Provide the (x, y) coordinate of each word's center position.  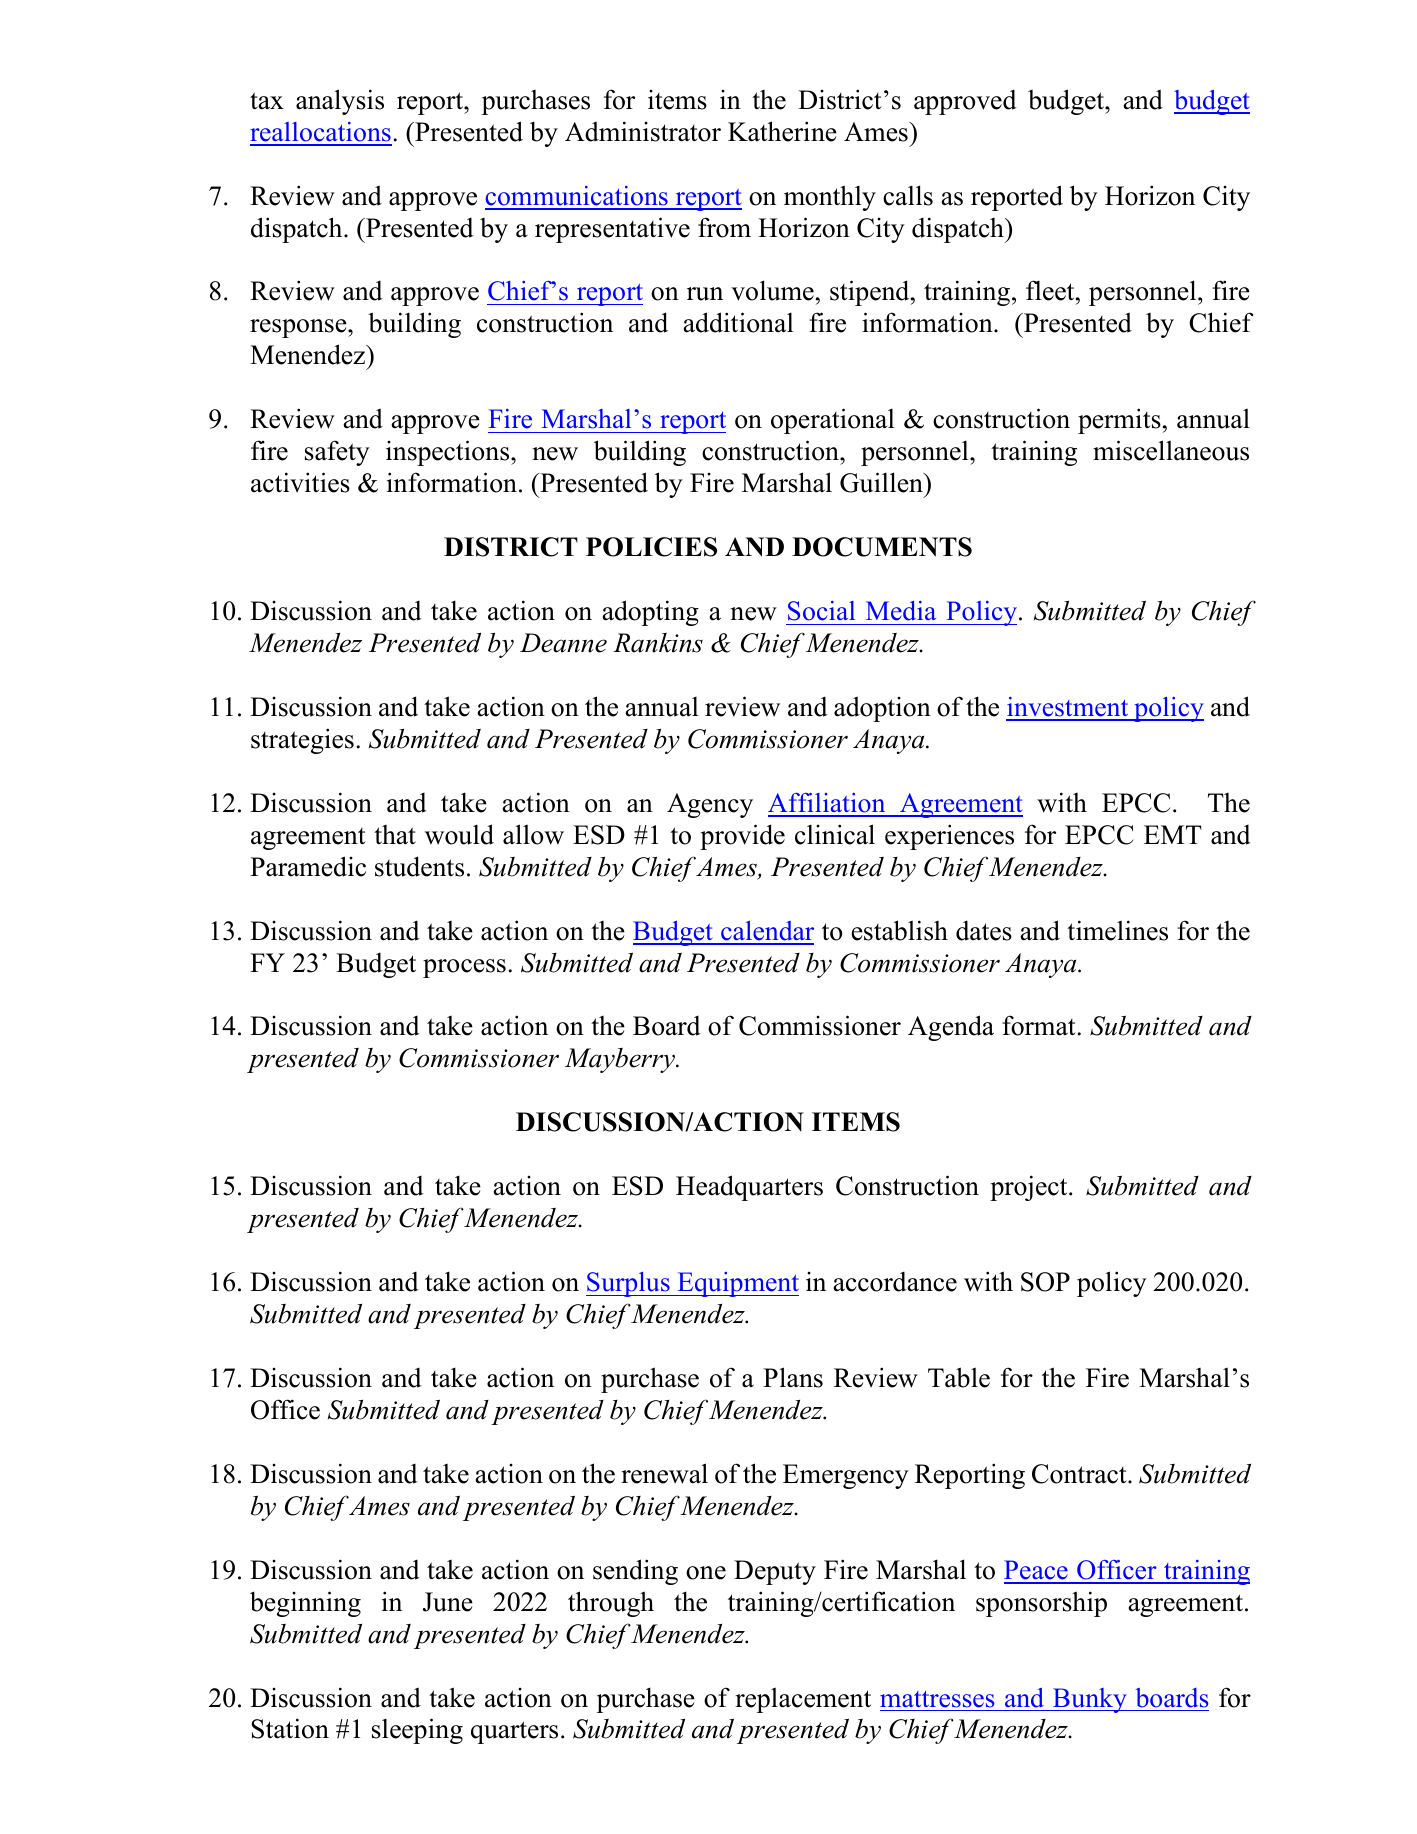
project (1030, 1188)
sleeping (417, 1731)
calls (908, 195)
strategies (302, 741)
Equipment (737, 1284)
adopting (651, 613)
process (464, 968)
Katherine (782, 131)
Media (901, 611)
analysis (340, 102)
